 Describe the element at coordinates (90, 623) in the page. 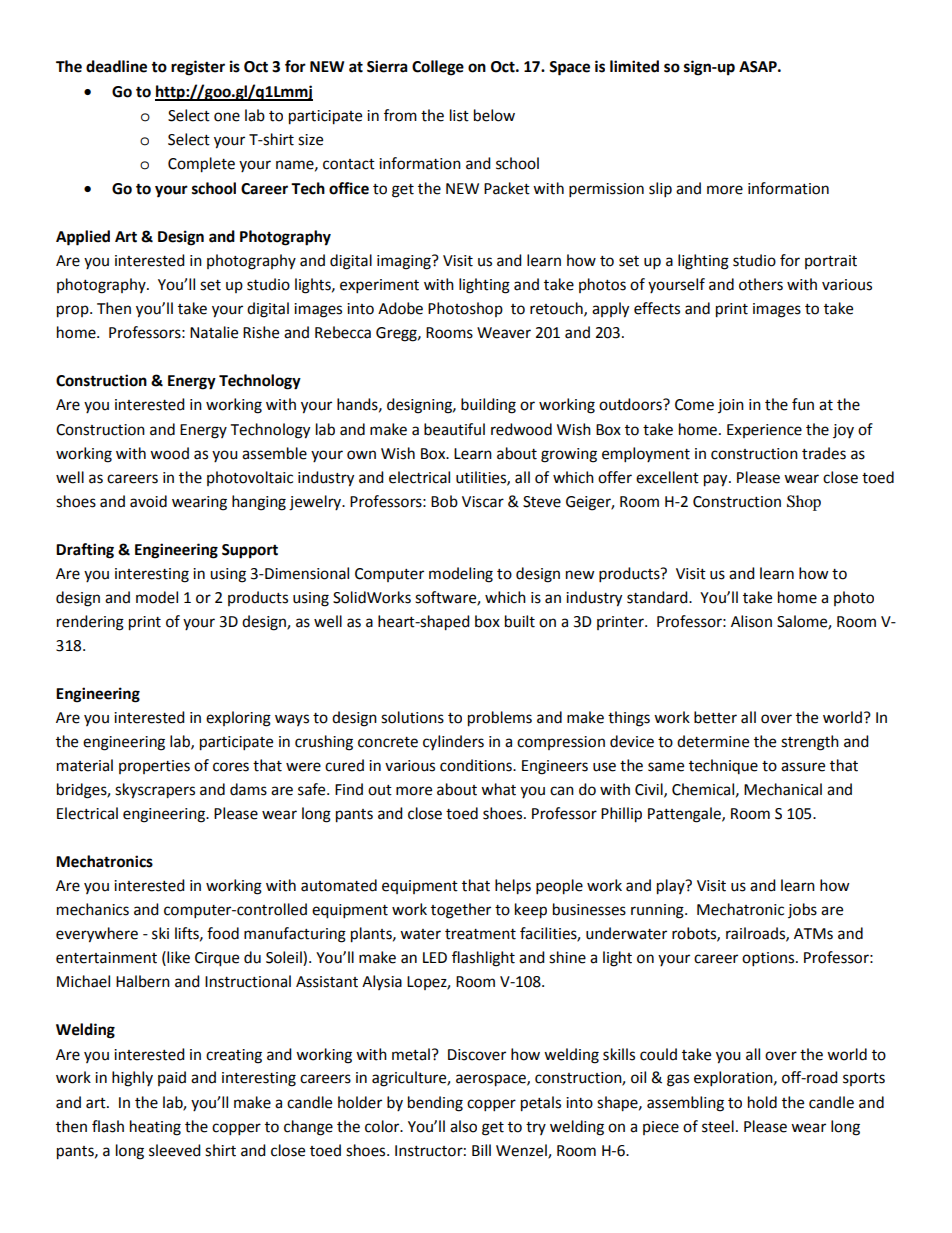

I see `rendering` at that location.
